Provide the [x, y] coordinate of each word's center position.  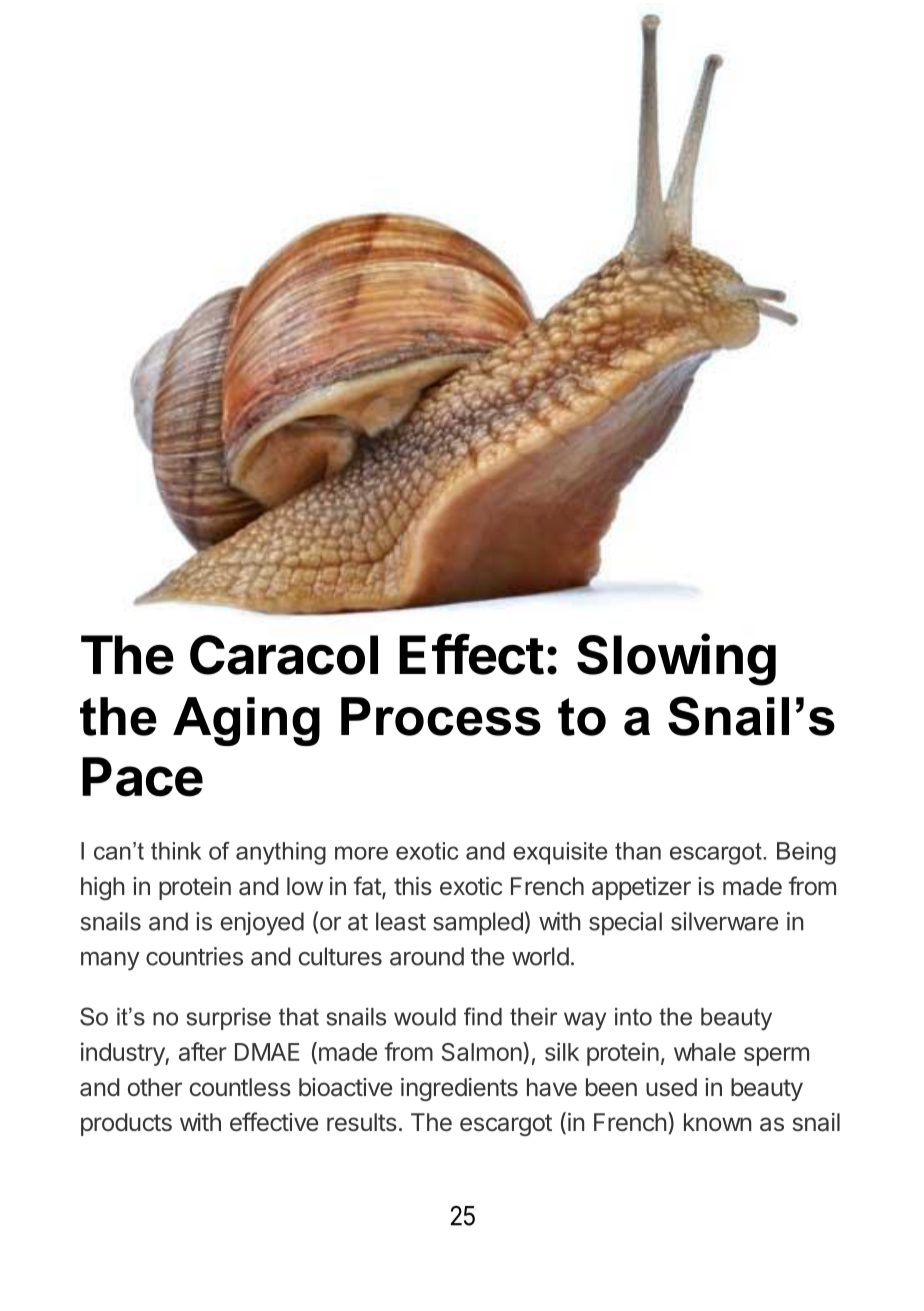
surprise [229, 1019]
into [633, 1017]
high [103, 888]
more [361, 853]
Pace [142, 777]
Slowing [676, 659]
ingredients [459, 1089]
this [413, 886]
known [717, 1122]
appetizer [641, 888]
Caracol [284, 655]
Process [441, 716]
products [126, 1124]
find [483, 1016]
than [638, 851]
